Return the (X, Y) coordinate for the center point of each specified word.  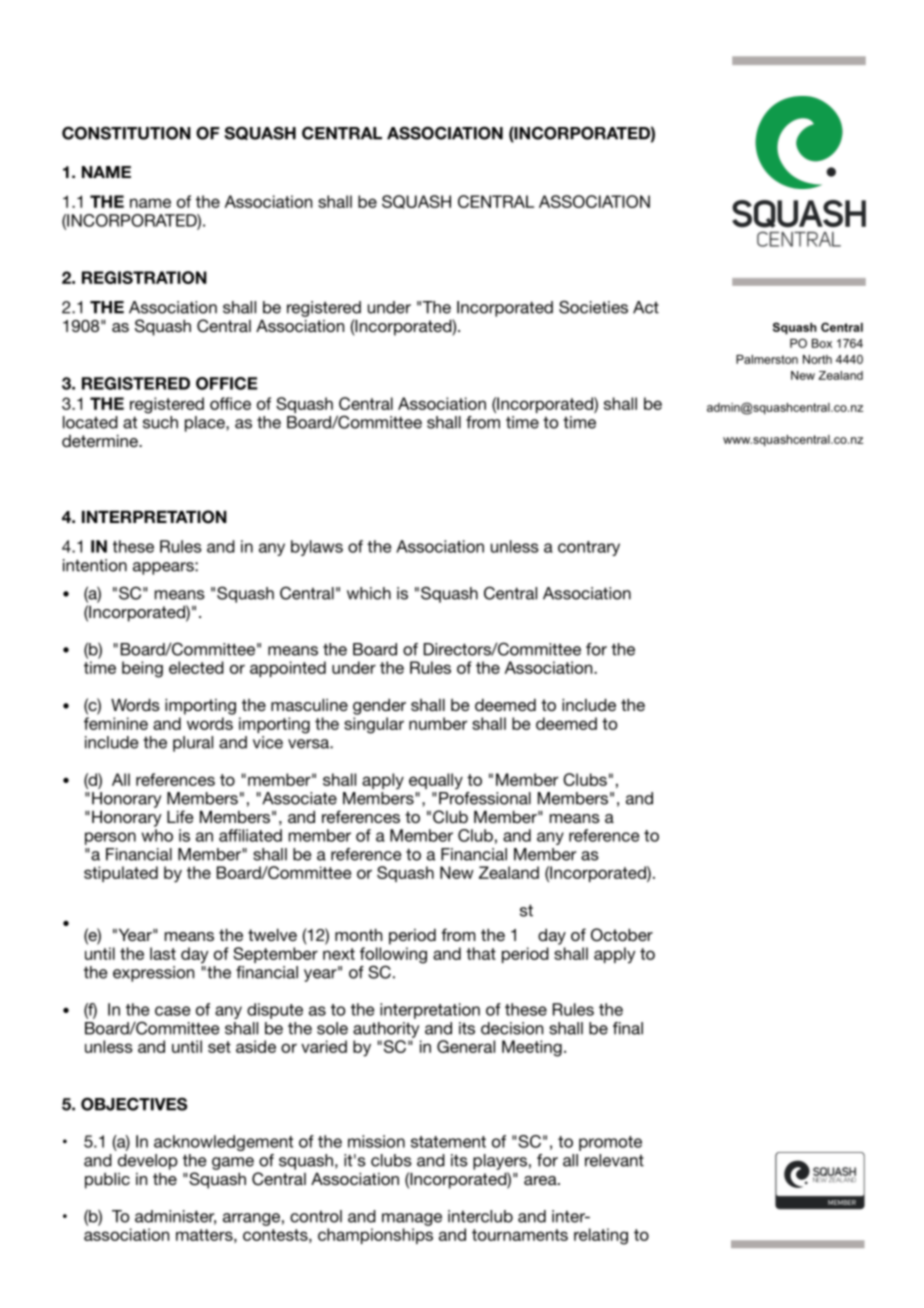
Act (646, 307)
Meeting (532, 1048)
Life (180, 816)
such (160, 422)
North (817, 359)
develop (148, 1162)
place (206, 424)
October (622, 935)
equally (436, 781)
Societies (593, 307)
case (172, 1011)
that (481, 953)
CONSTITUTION (126, 133)
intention (95, 565)
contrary (589, 548)
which (369, 593)
